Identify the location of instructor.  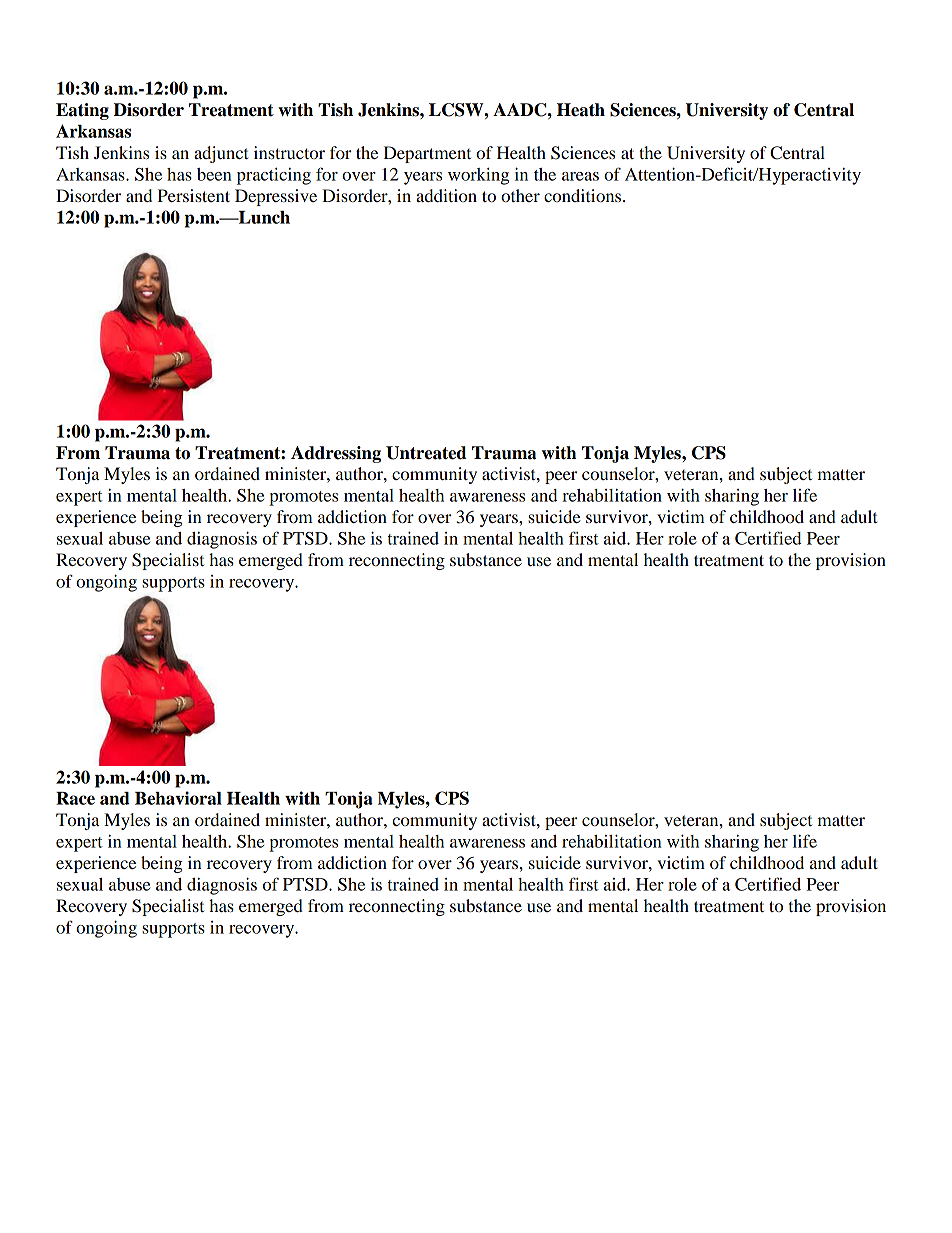
(289, 152).
